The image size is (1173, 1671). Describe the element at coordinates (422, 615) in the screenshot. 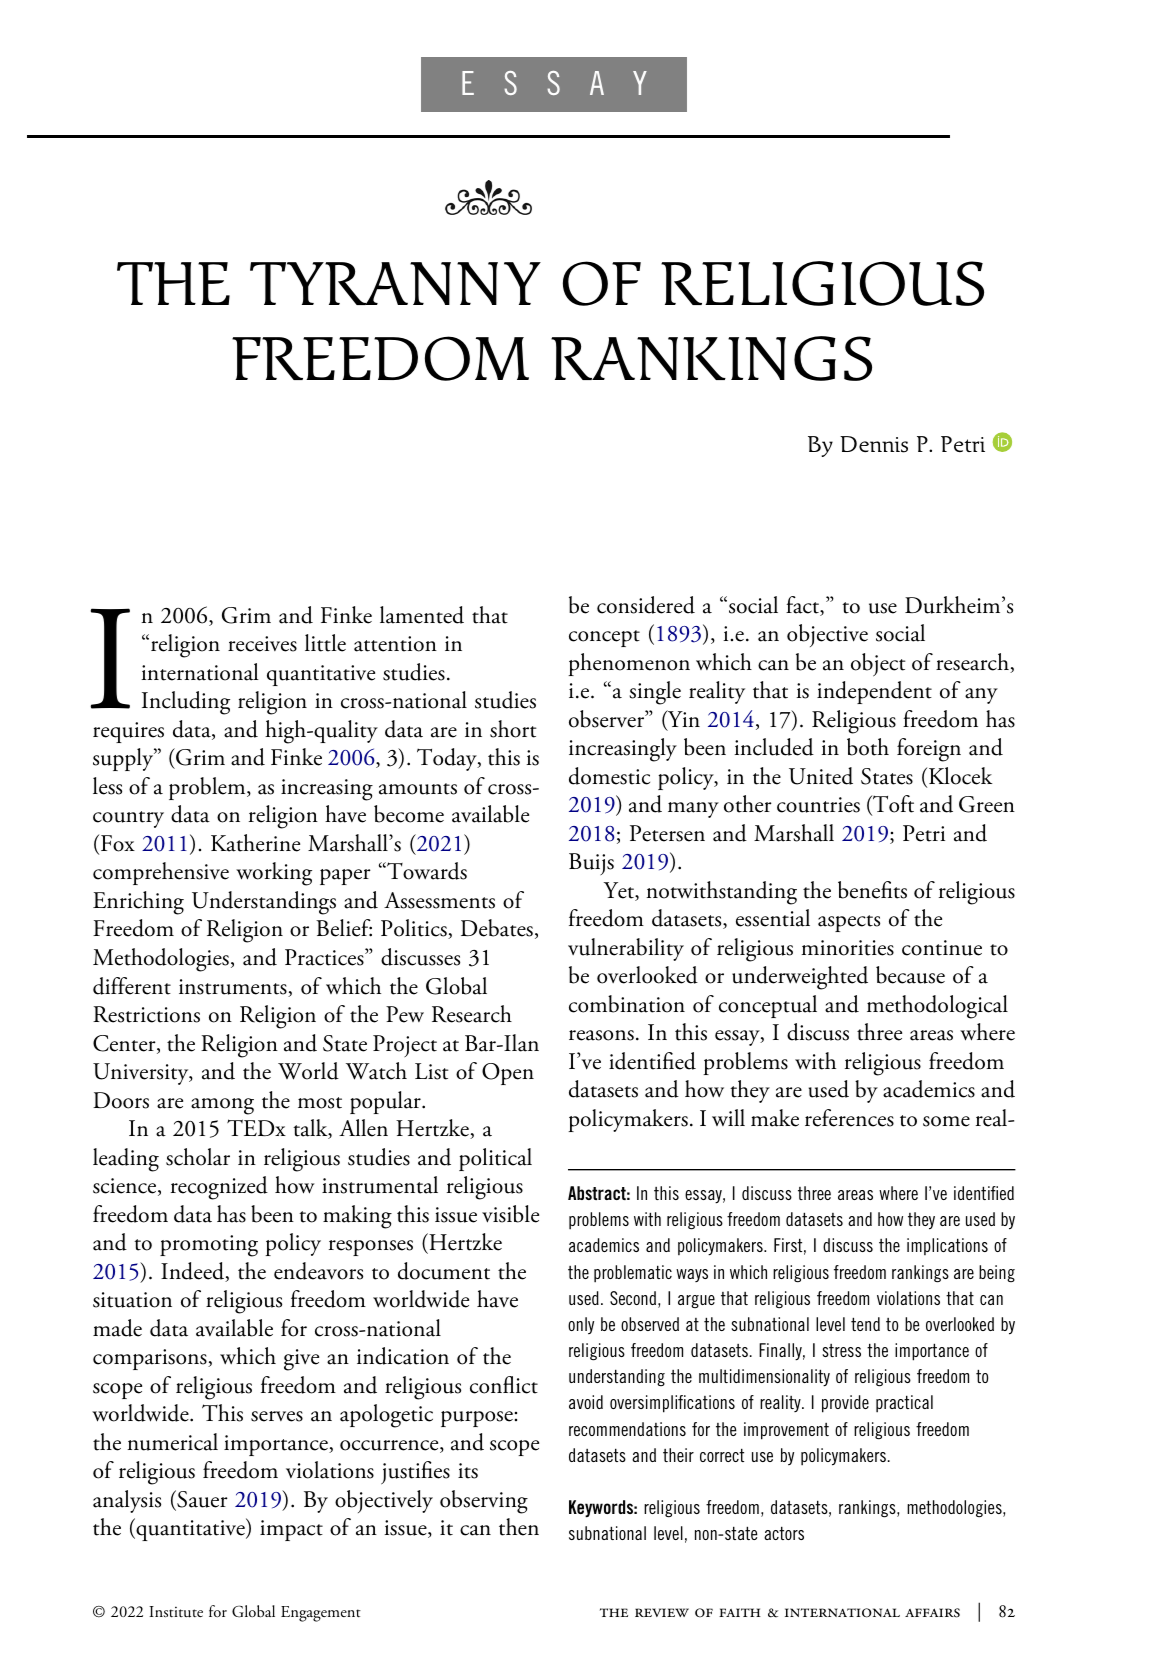

I see `lamented` at that location.
